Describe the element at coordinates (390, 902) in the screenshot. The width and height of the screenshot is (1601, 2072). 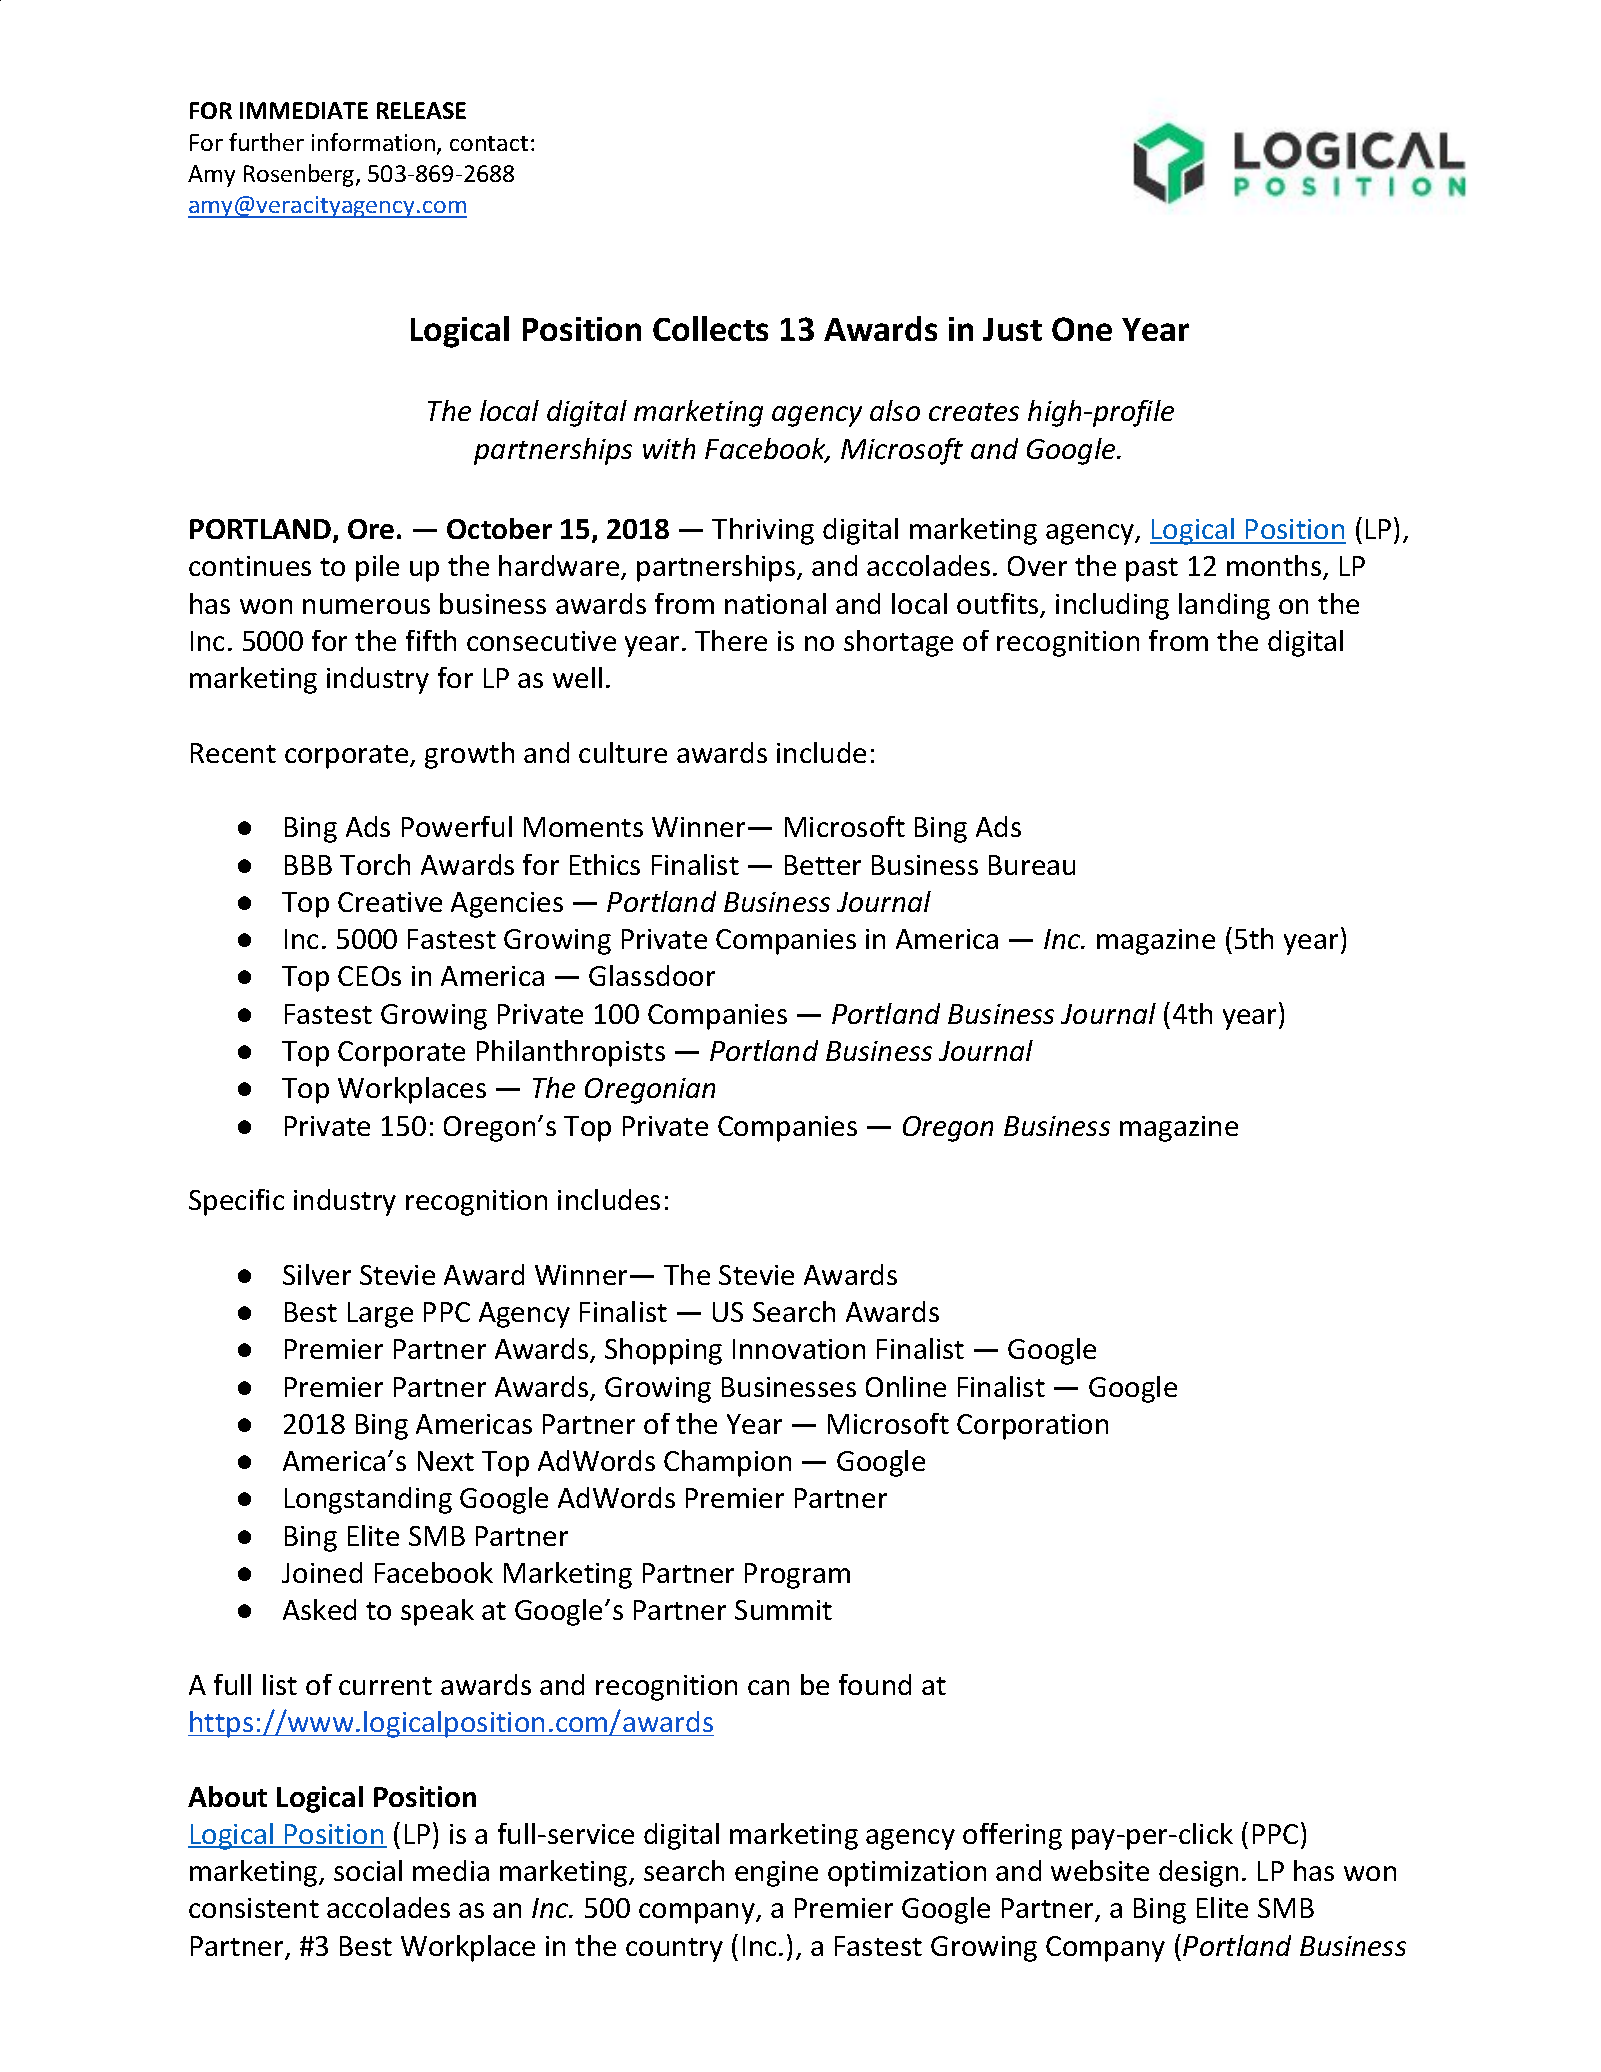
I see `Creative` at that location.
